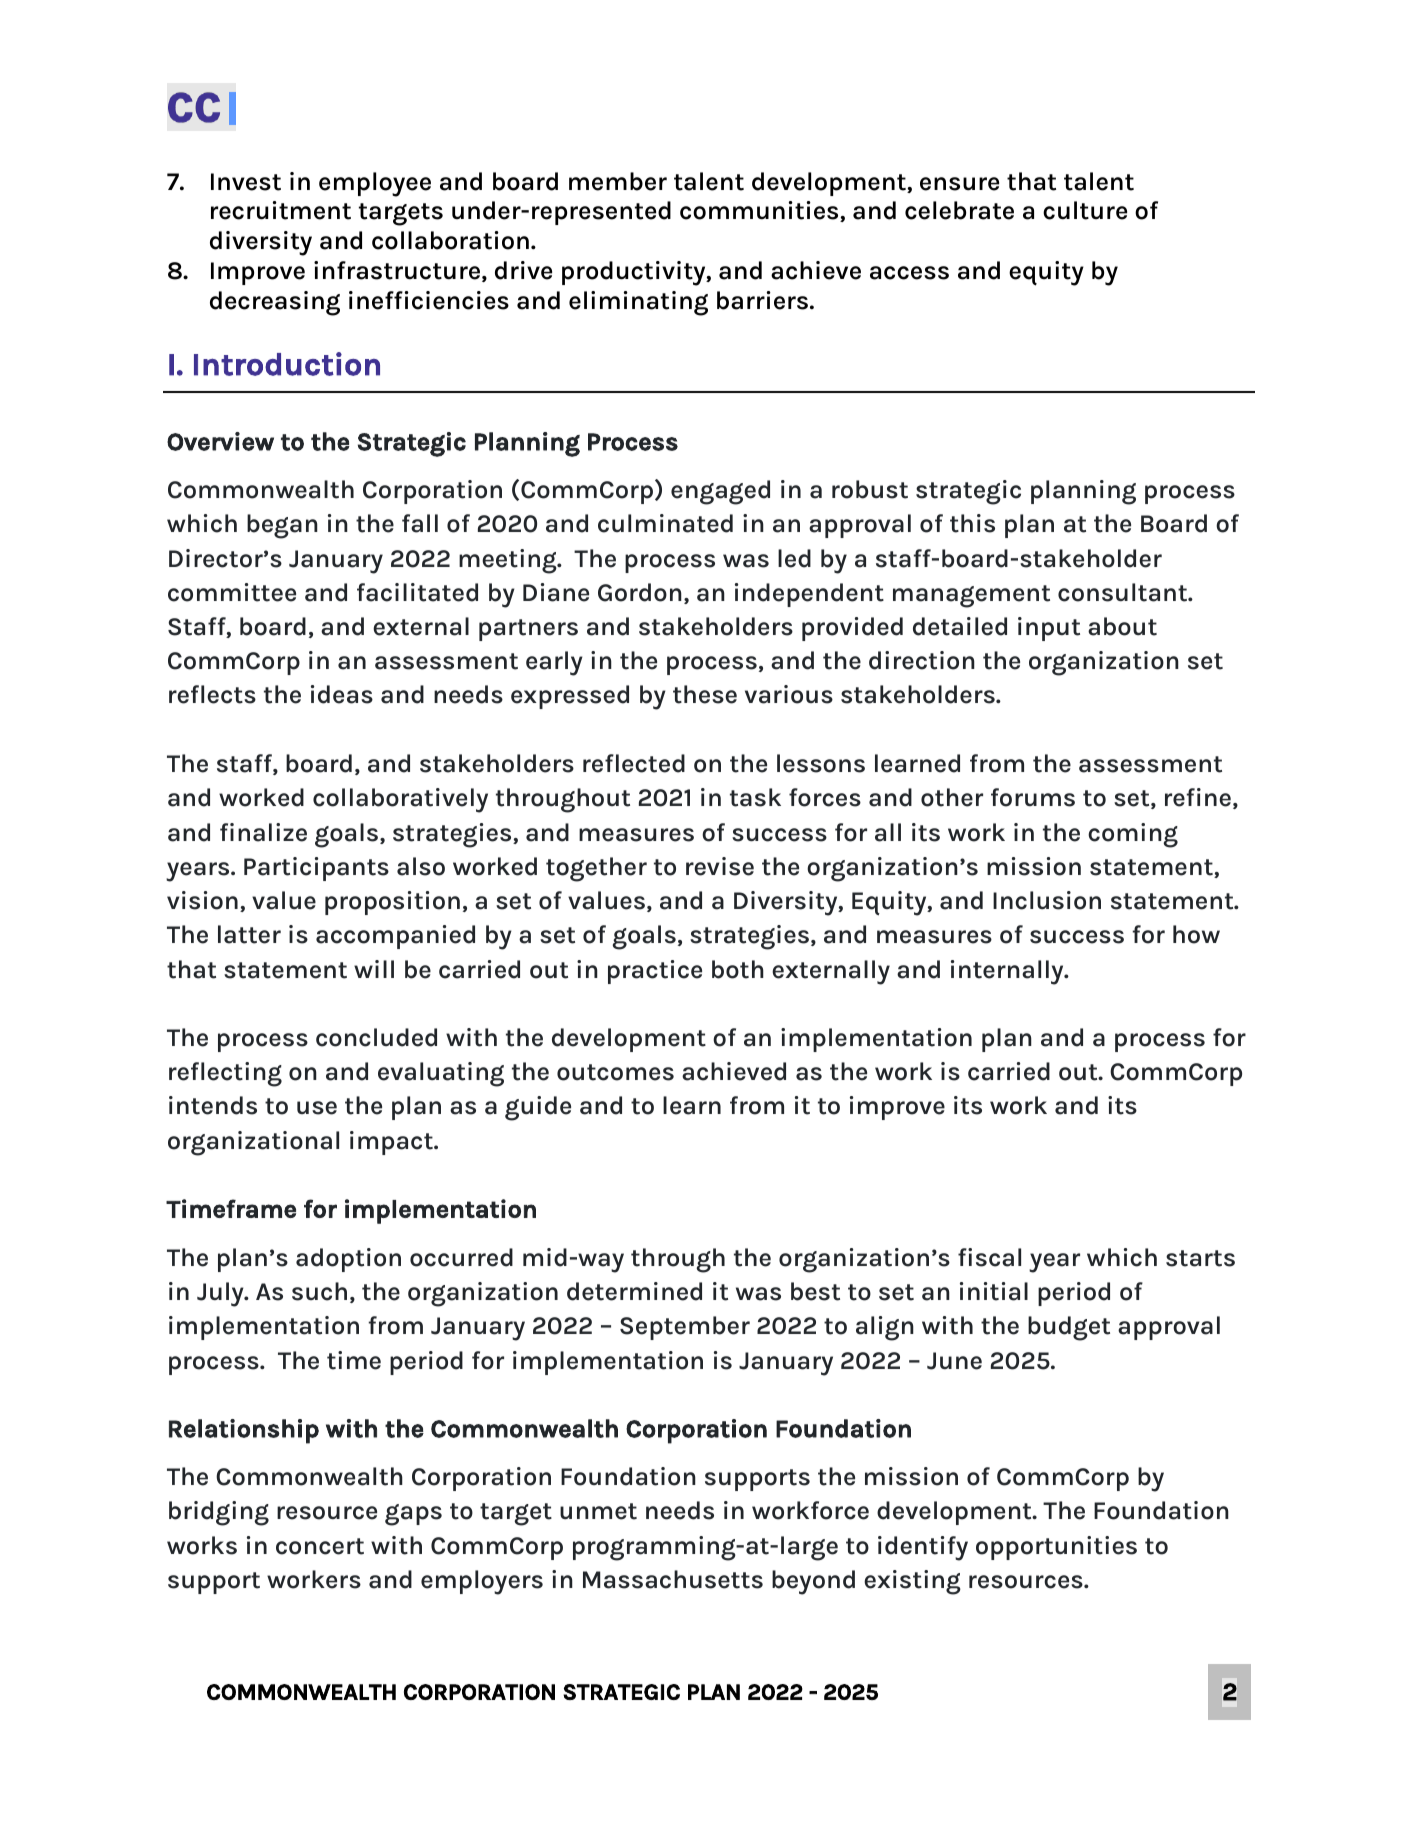 This screenshot has height=1835, width=1418. I want to click on fiscal, so click(989, 1257).
